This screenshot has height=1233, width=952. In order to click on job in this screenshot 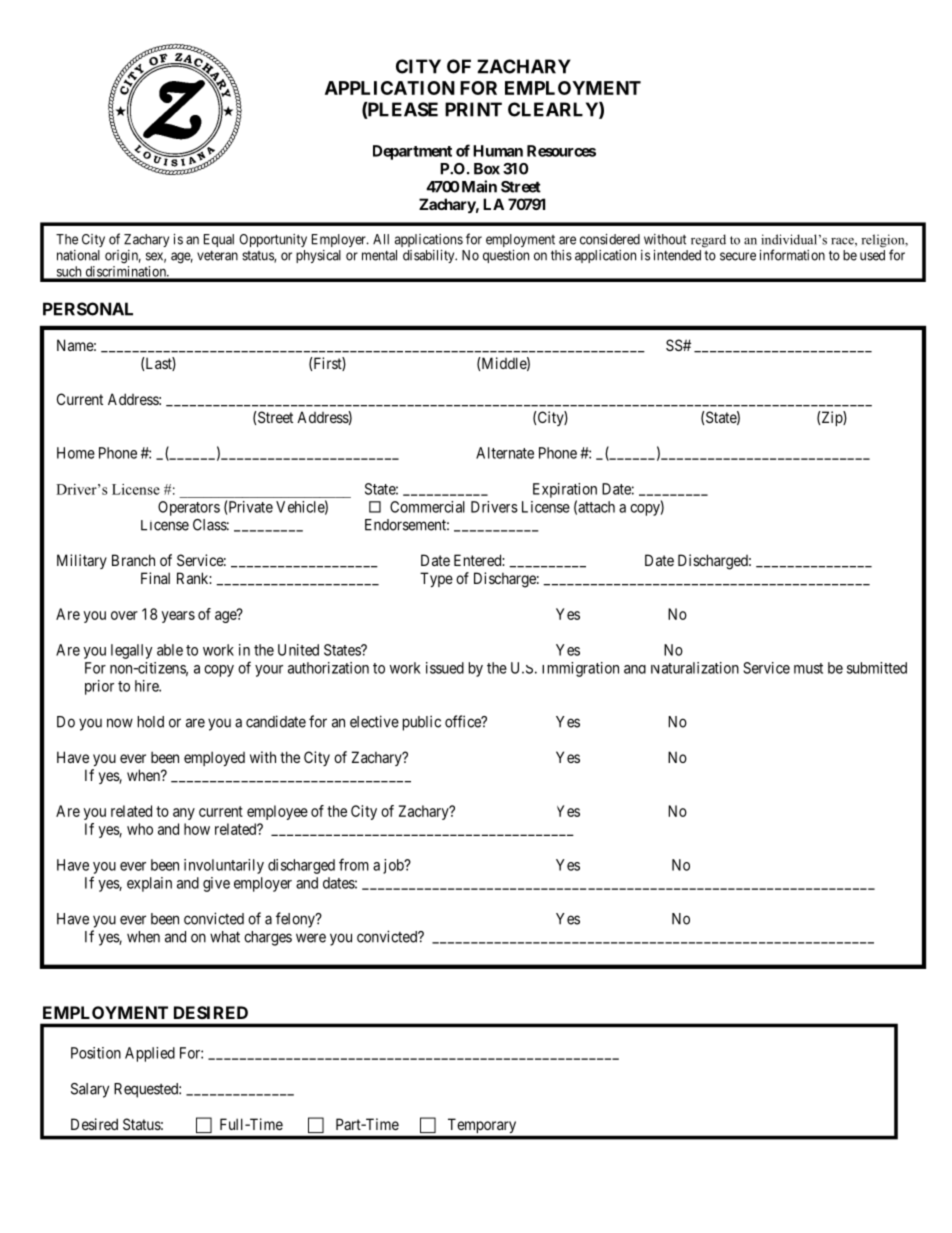, I will do `click(394, 866)`.
